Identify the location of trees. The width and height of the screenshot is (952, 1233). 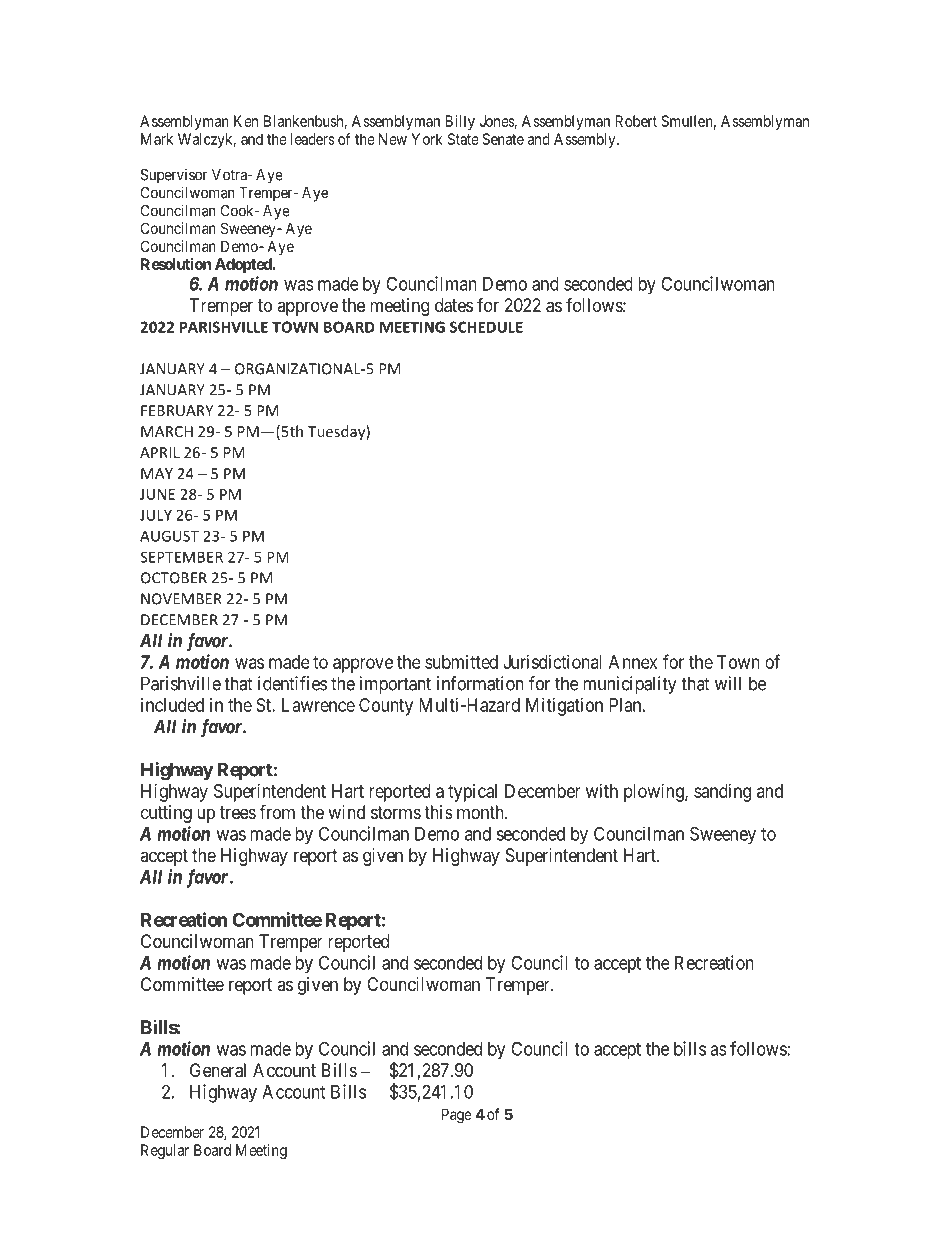
(238, 812).
